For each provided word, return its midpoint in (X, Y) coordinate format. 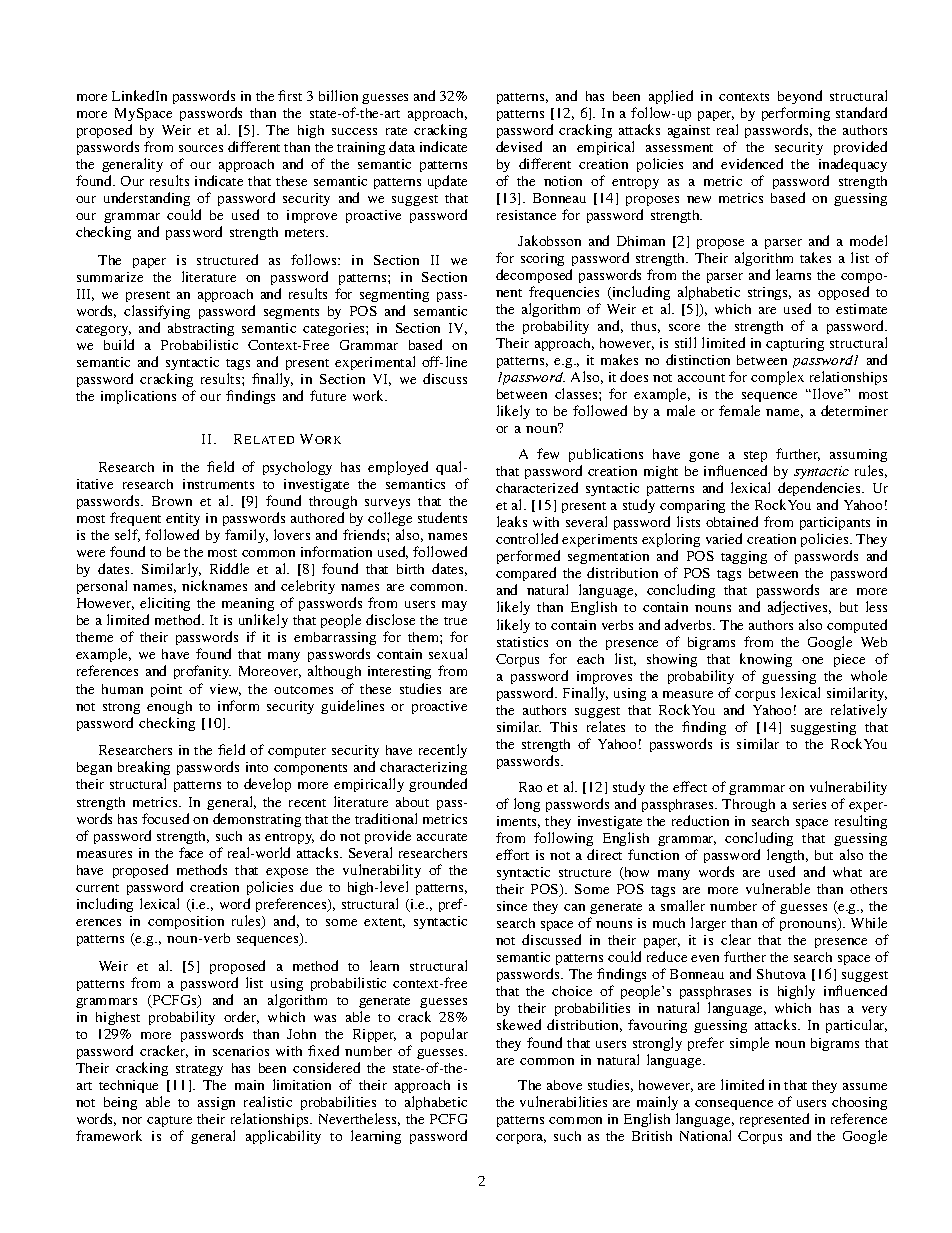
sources (201, 148)
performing (796, 114)
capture (169, 1123)
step (755, 456)
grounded (438, 785)
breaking (144, 770)
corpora (521, 1139)
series (809, 804)
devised (519, 146)
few (548, 453)
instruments (218, 484)
